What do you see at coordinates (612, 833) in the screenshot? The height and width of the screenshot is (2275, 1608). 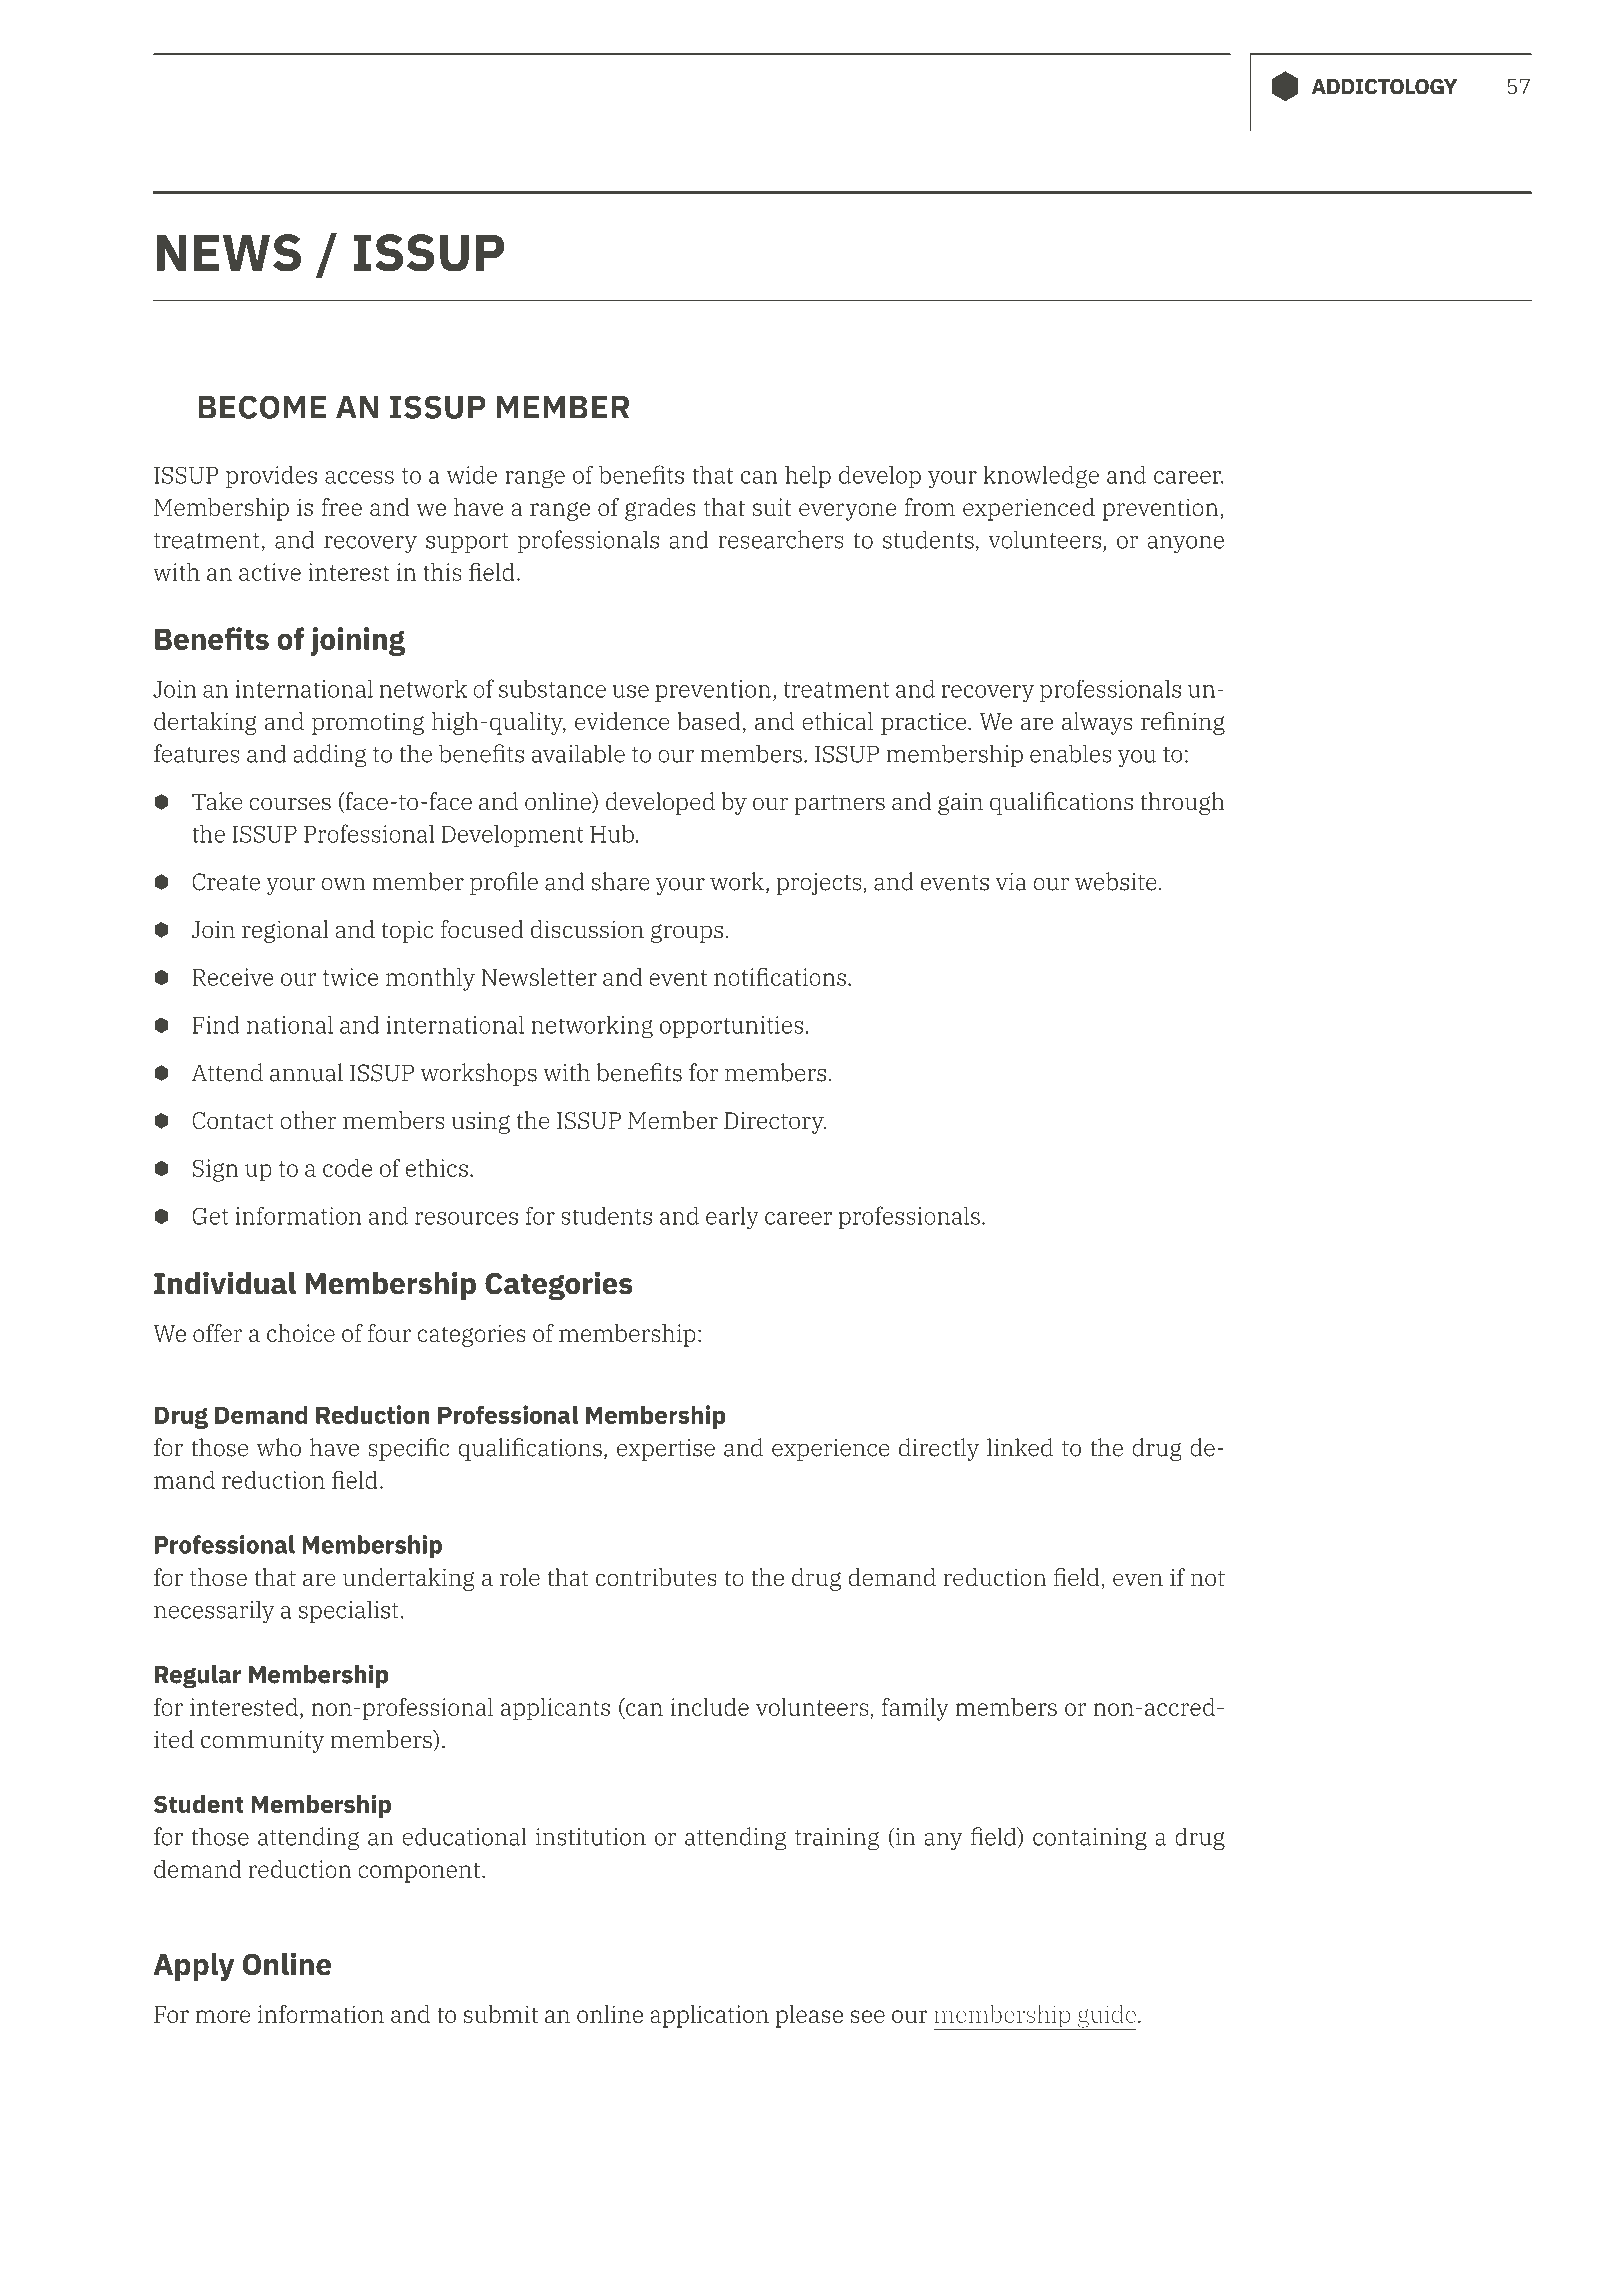 I see `Hub` at bounding box center [612, 833].
